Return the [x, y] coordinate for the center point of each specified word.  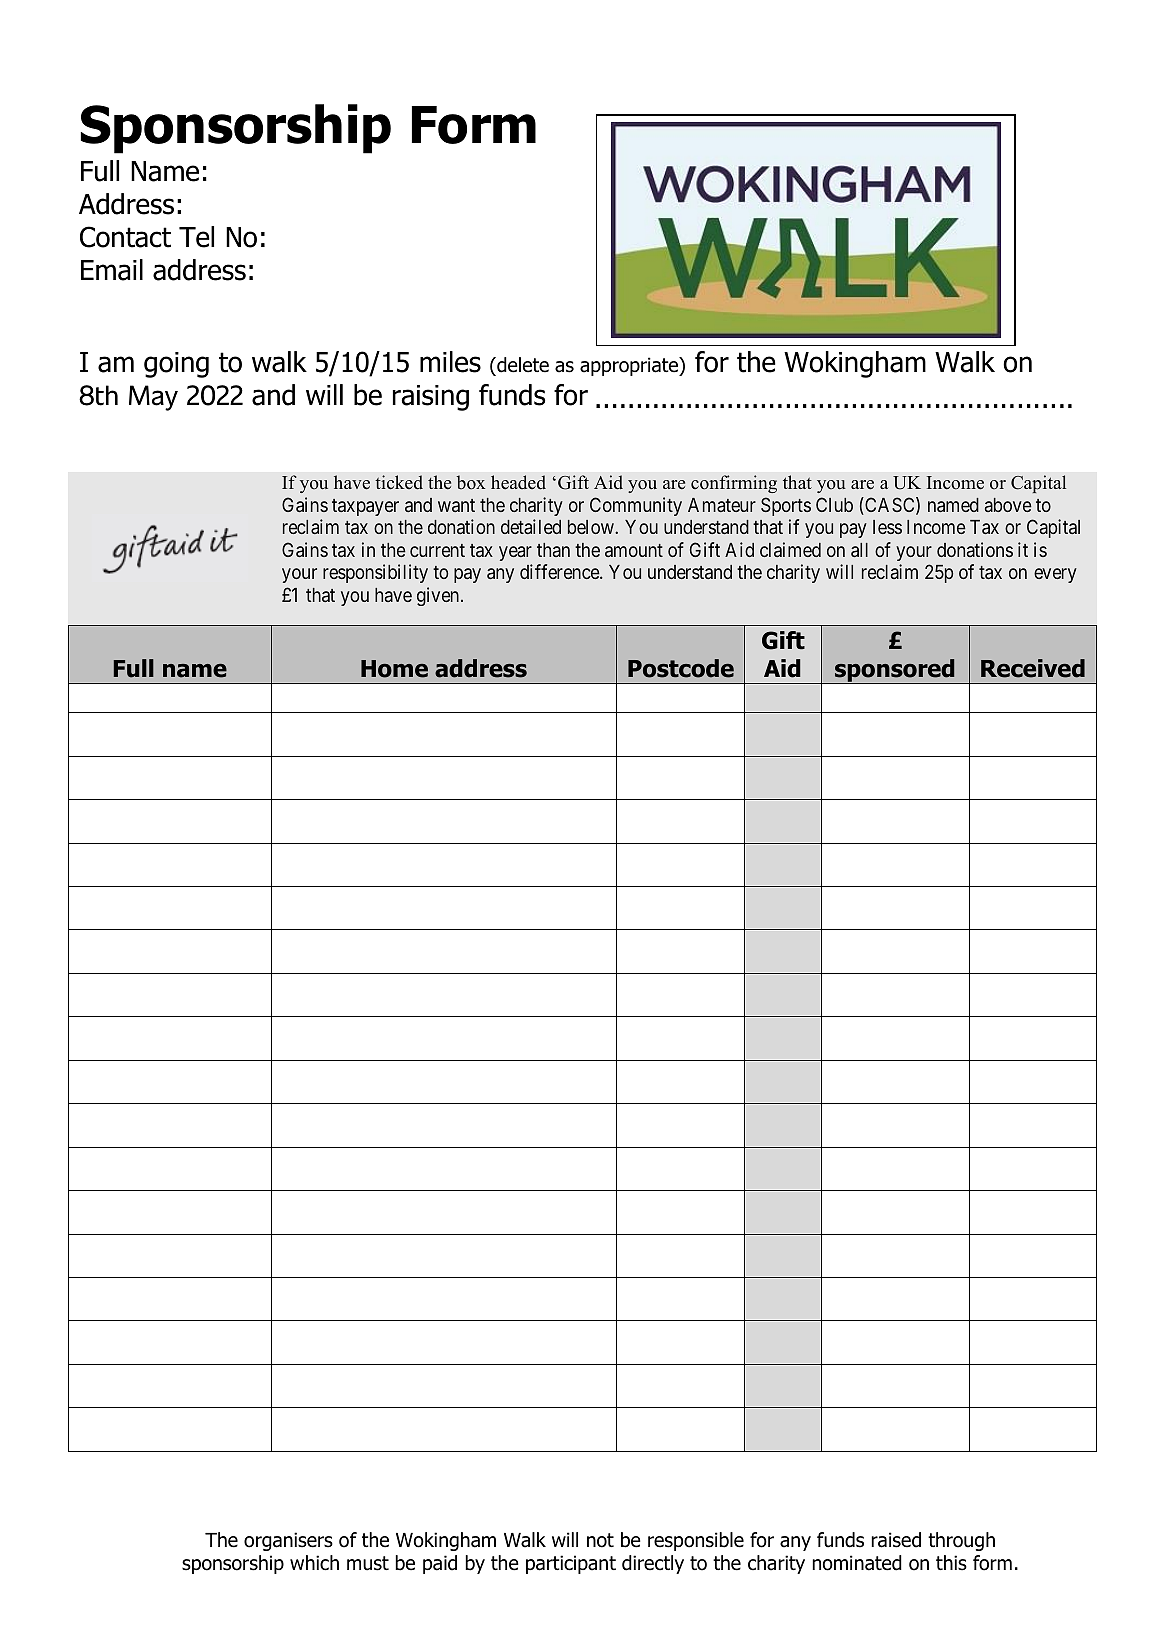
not [600, 1540]
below [592, 527]
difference [560, 571]
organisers [288, 1541]
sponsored [895, 671]
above [1008, 505]
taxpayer [365, 507]
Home [394, 669]
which [314, 1563]
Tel [196, 237]
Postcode [681, 668]
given [439, 596]
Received [1033, 668]
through [961, 1541]
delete [522, 366]
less [887, 527]
